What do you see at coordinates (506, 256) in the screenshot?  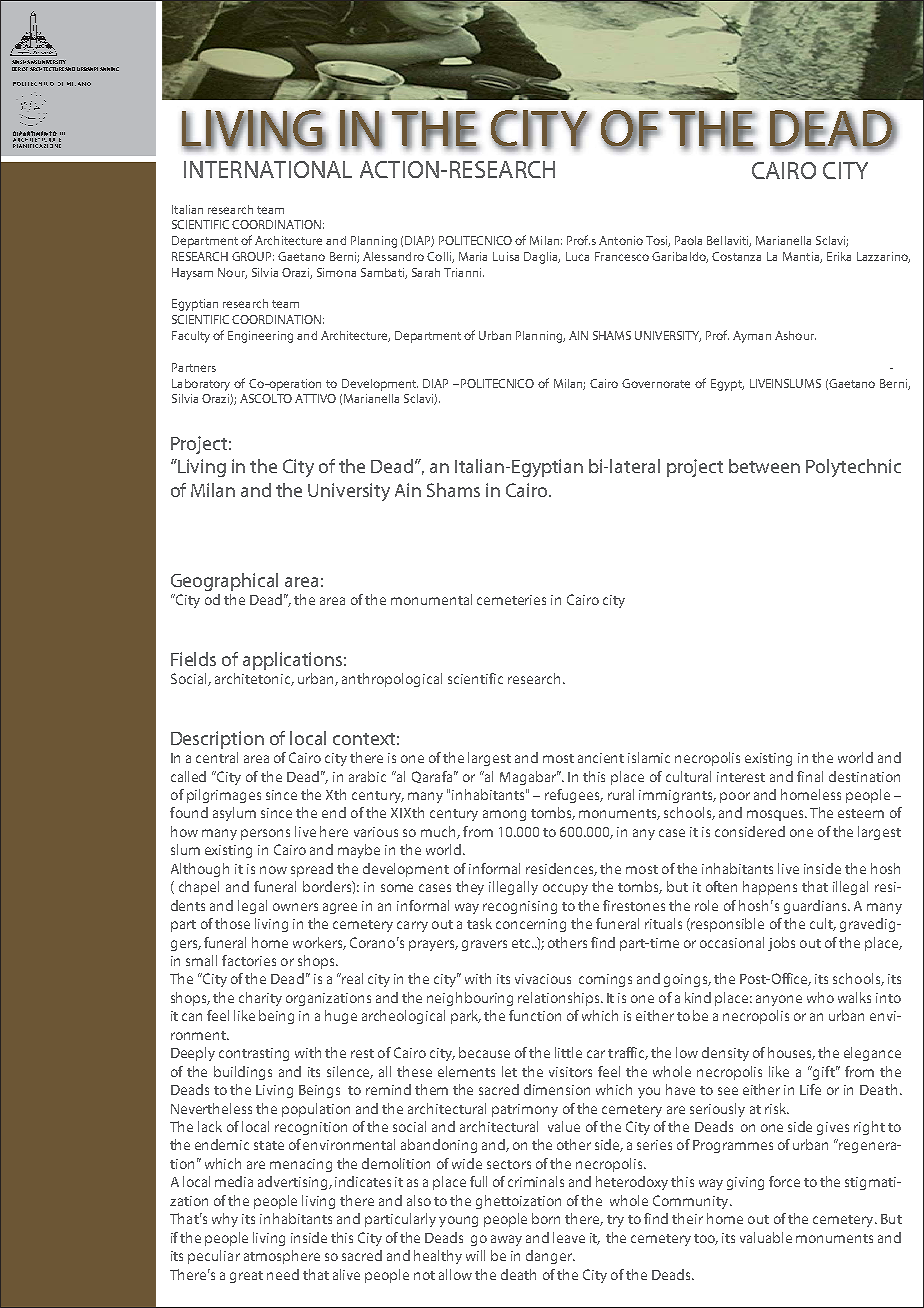 I see `Luisa` at bounding box center [506, 256].
